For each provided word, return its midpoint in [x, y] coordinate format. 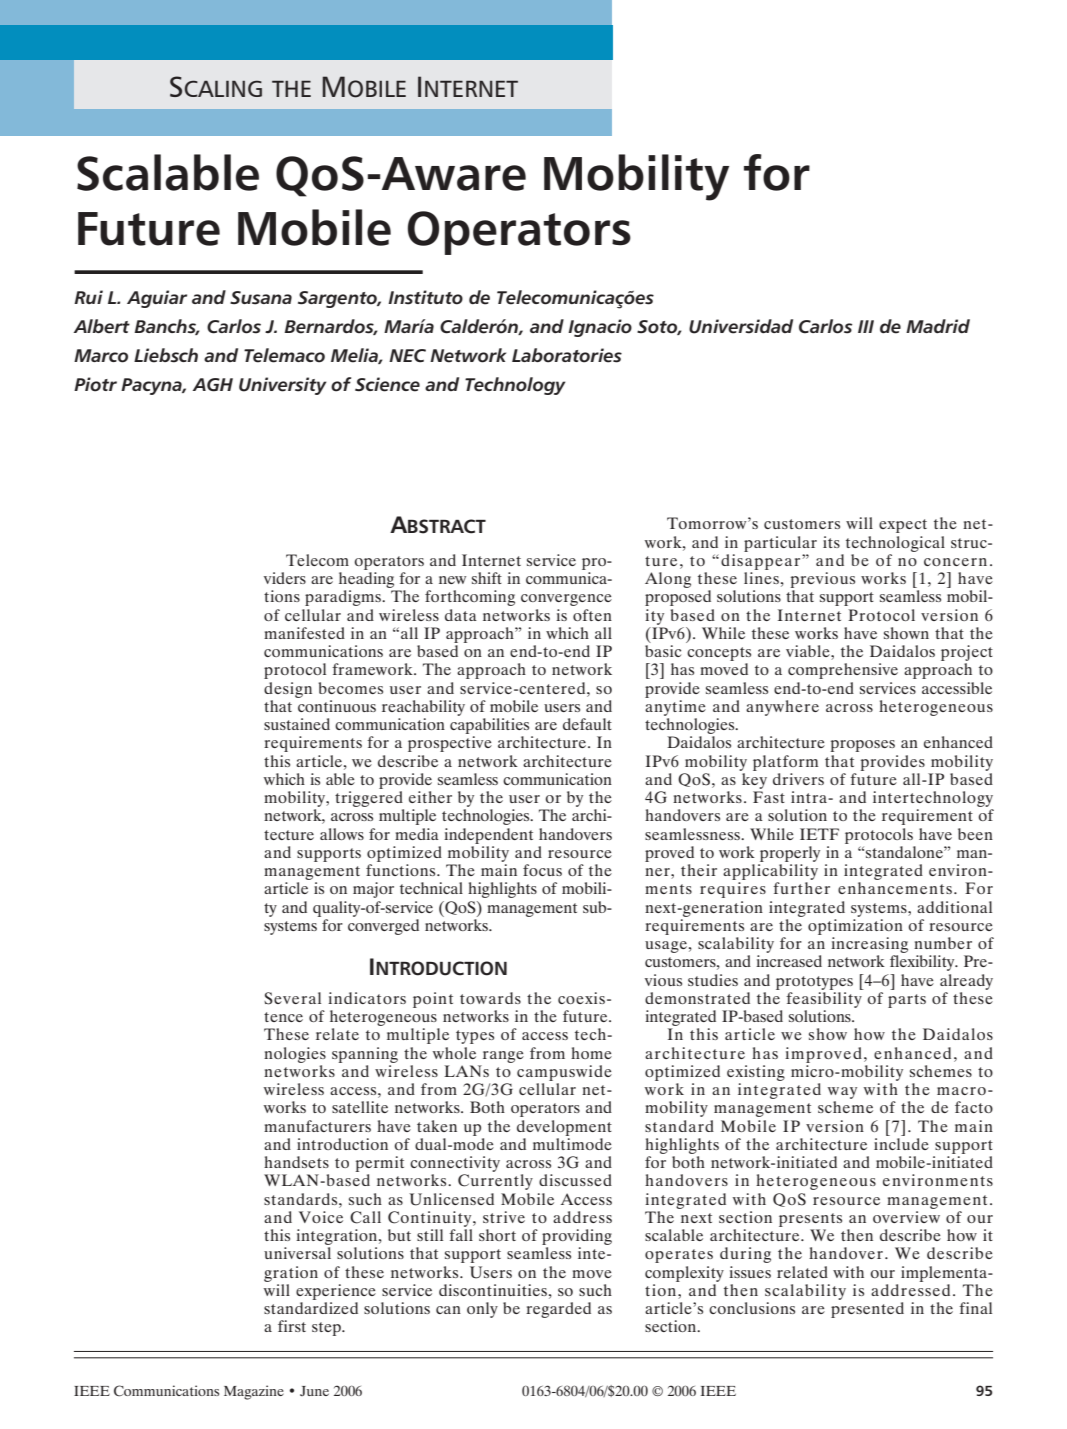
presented [867, 1310]
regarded [558, 1310]
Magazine [254, 1392]
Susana [261, 298]
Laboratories [567, 355]
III [866, 326]
